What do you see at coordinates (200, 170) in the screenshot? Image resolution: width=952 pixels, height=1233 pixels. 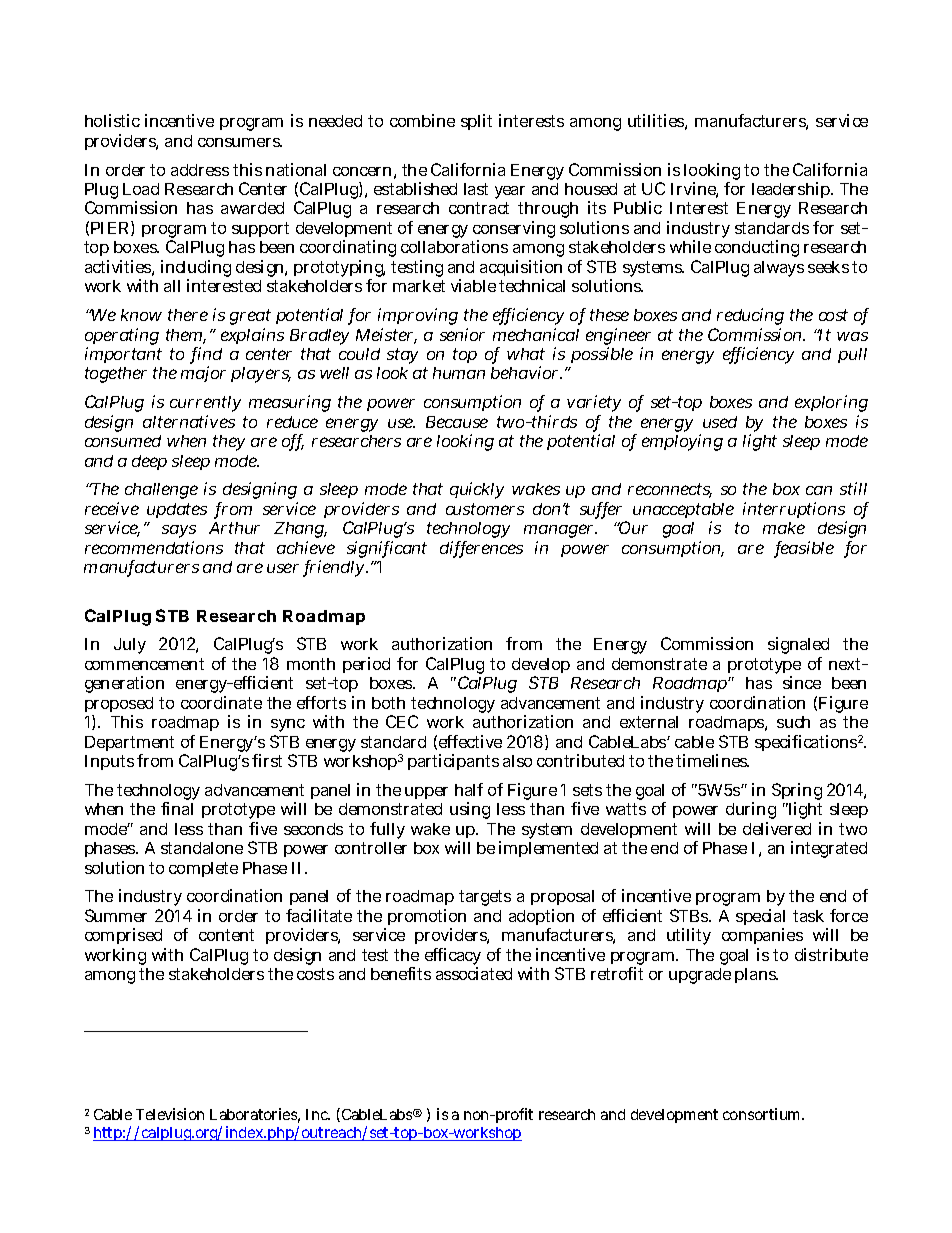 I see `address` at bounding box center [200, 170].
